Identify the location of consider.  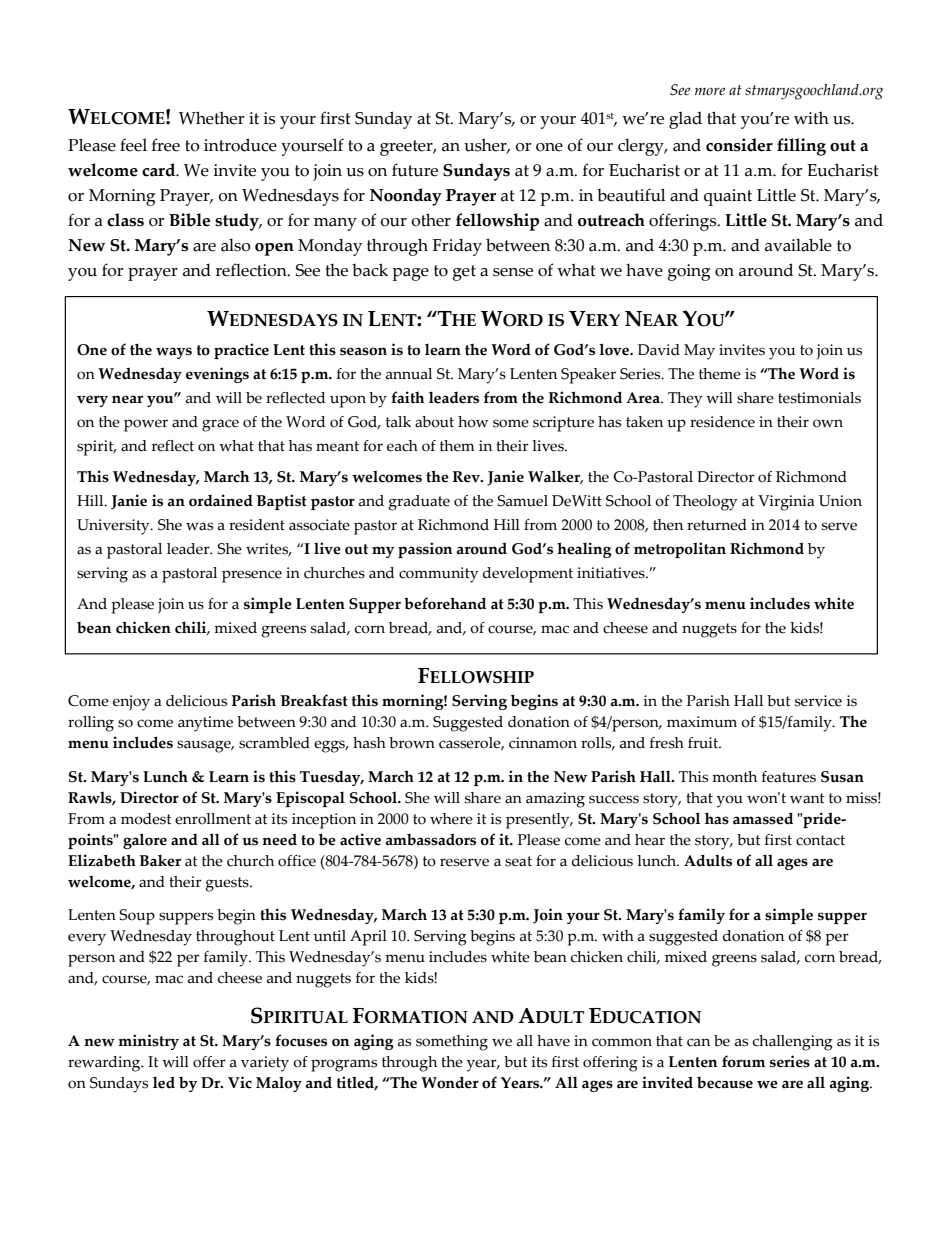
(739, 145).
